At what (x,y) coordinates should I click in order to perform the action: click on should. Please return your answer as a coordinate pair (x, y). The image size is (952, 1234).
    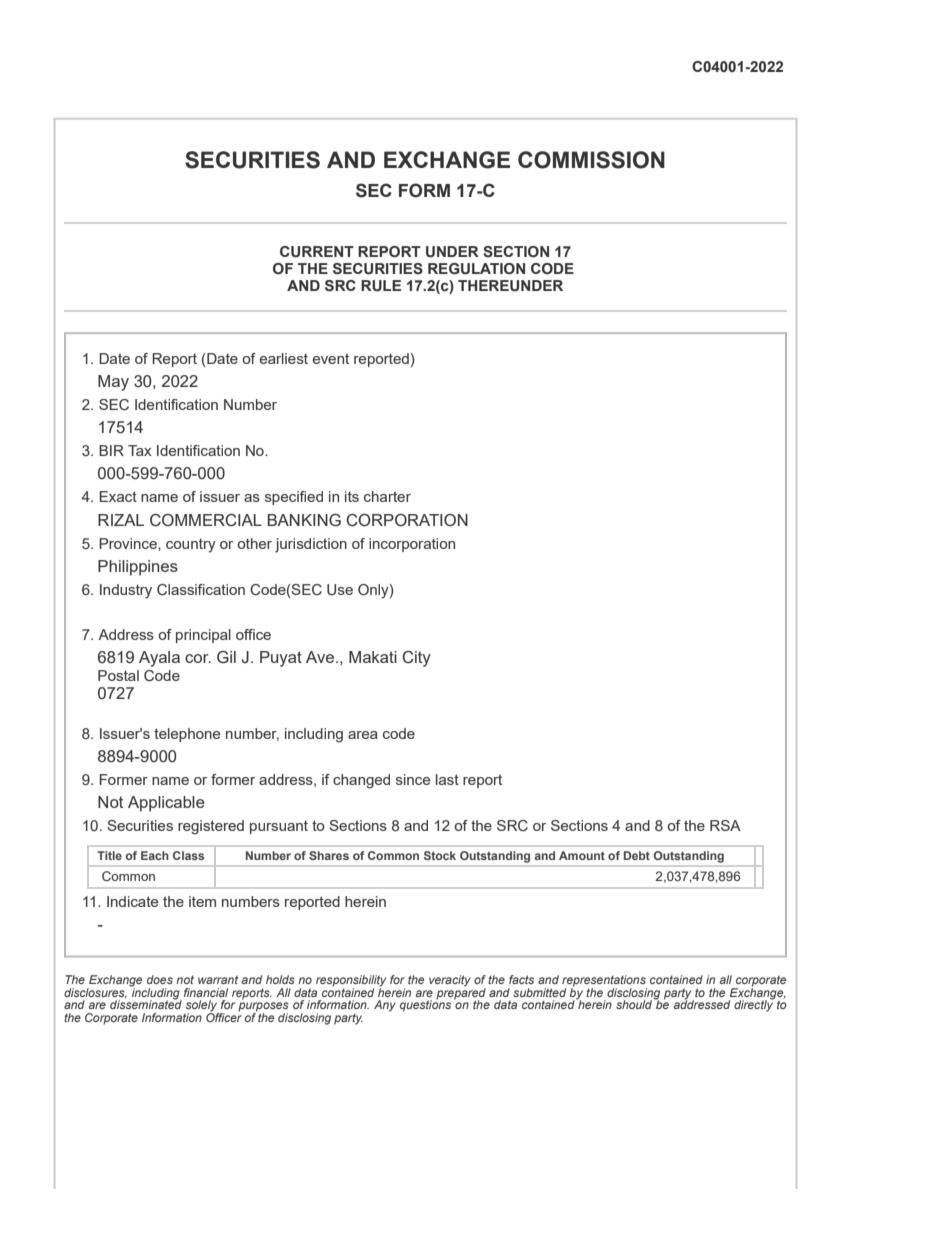
    Looking at the image, I should click on (635, 1003).
